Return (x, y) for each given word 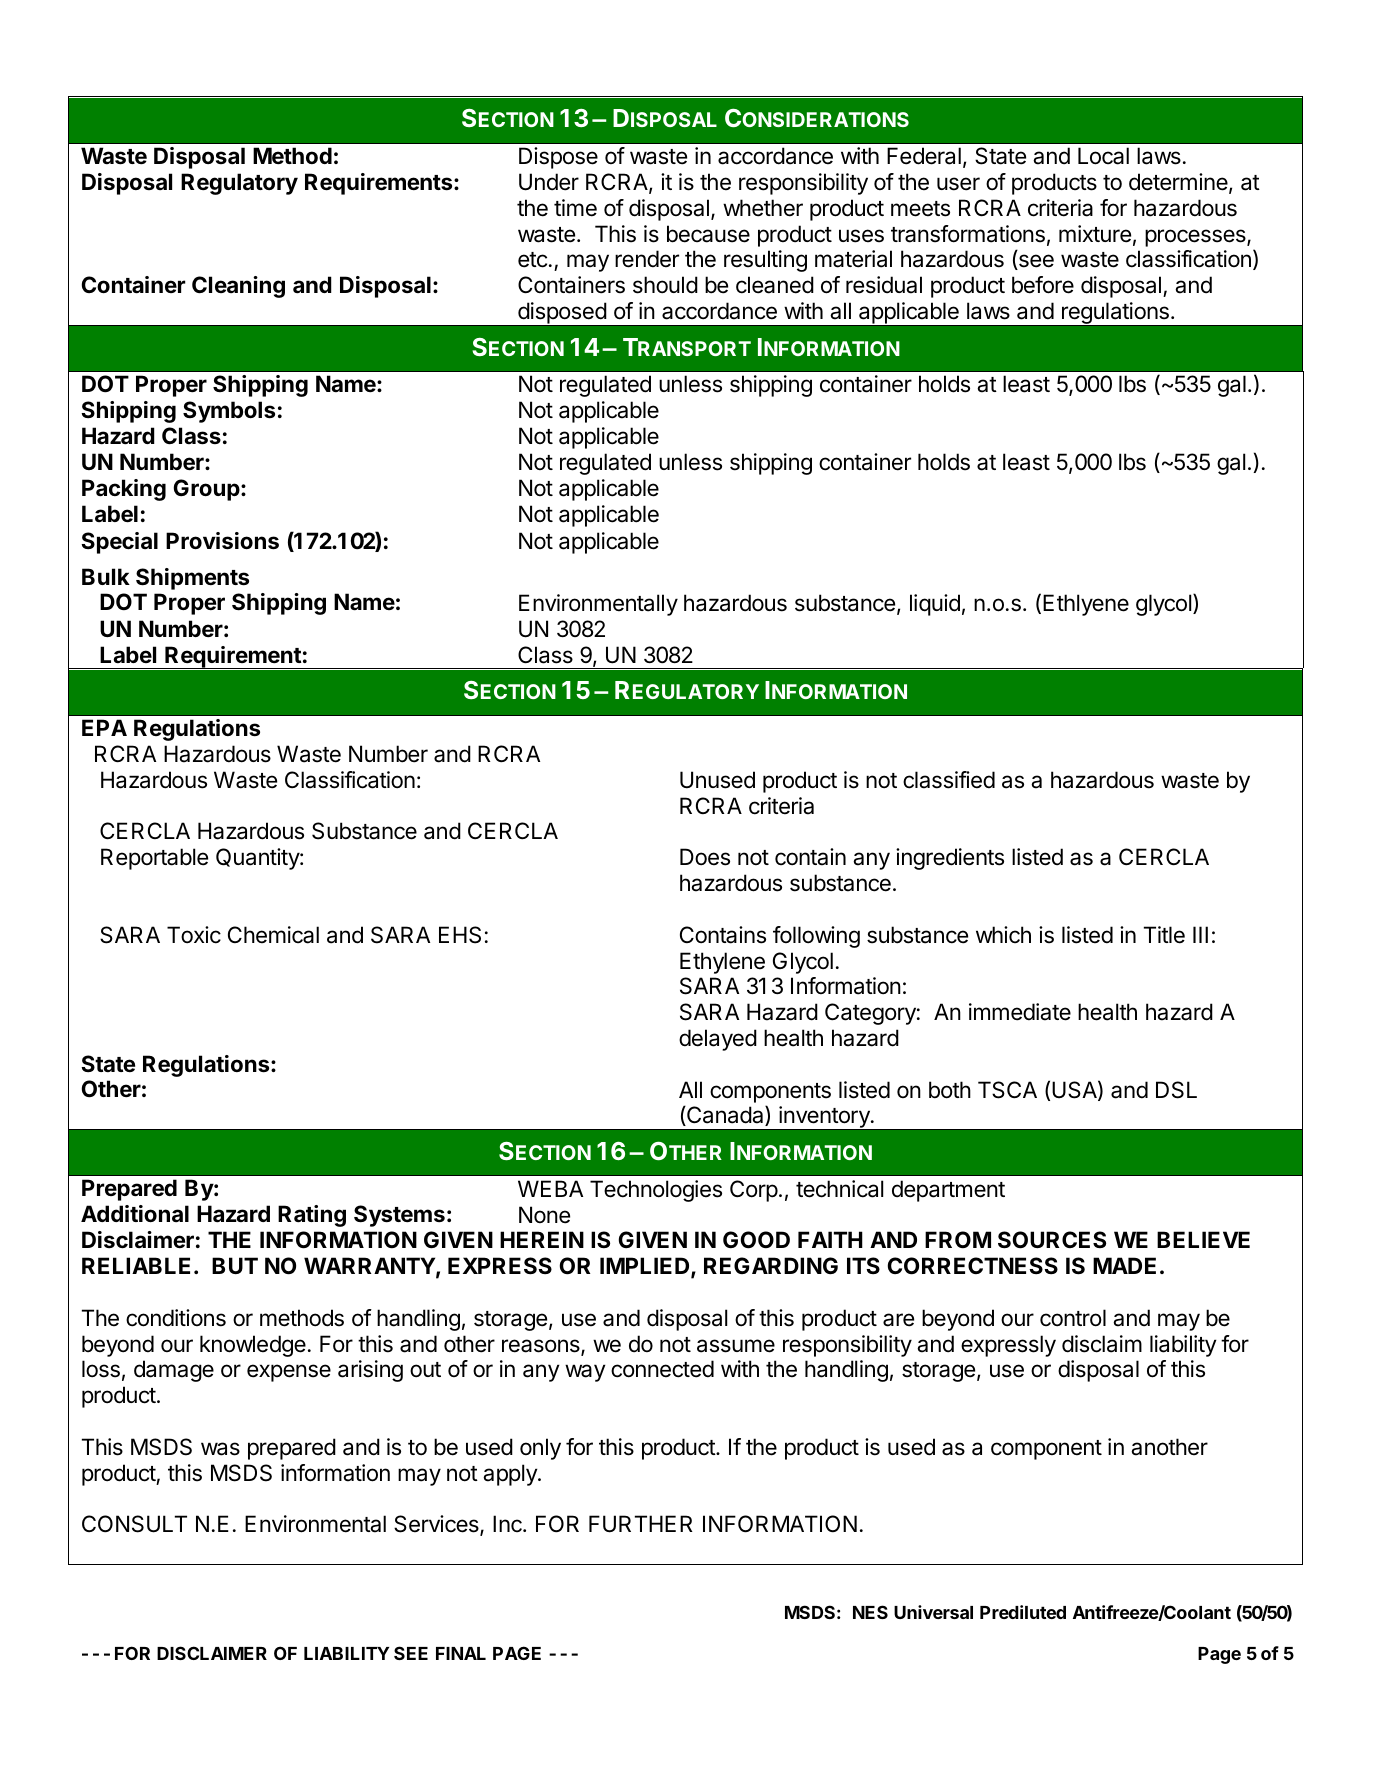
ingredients (950, 859)
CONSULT (134, 1524)
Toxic (194, 935)
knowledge (253, 1346)
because (708, 234)
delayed (718, 1040)
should (665, 285)
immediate (1020, 1012)
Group (208, 490)
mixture (1095, 234)
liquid (935, 605)
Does (705, 857)
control (1073, 1318)
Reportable (154, 859)
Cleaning (238, 287)
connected (662, 1369)
